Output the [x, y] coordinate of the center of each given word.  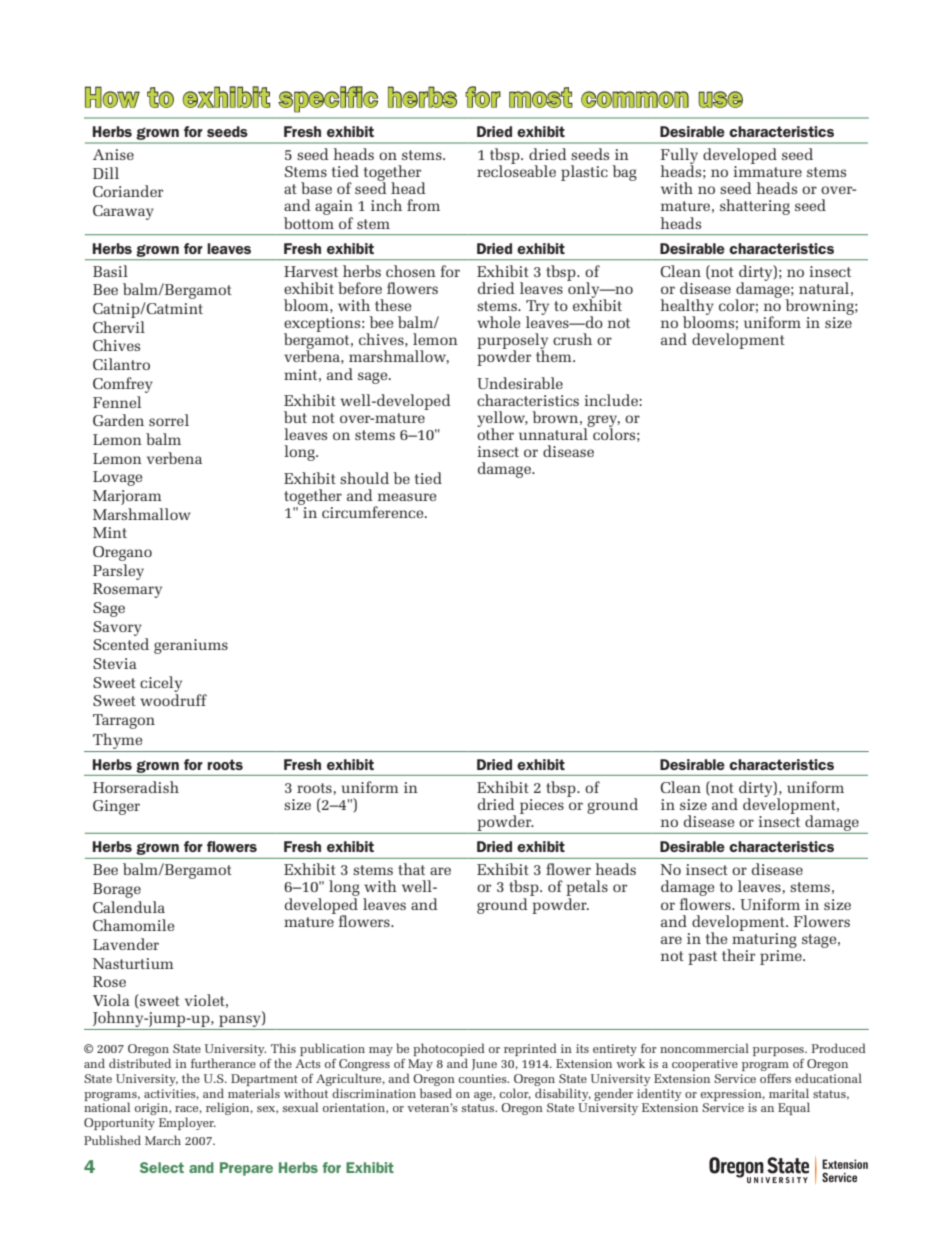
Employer [187, 1123]
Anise [113, 154]
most [541, 97]
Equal [794, 1108]
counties [484, 1078]
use [720, 99]
